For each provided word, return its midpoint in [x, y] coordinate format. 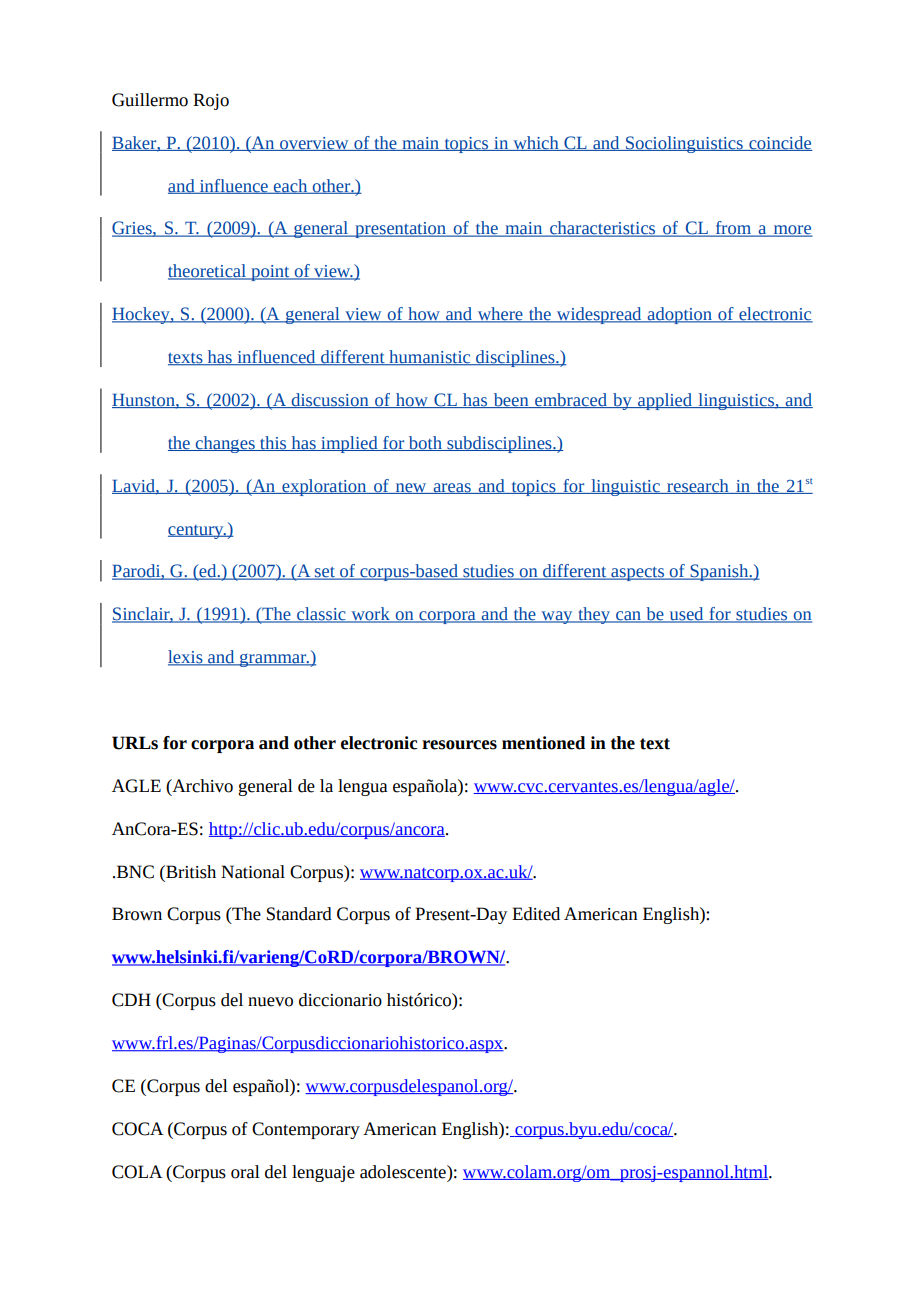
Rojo [211, 101]
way [557, 617]
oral [245, 1172]
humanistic [430, 358]
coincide [780, 143]
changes [225, 444]
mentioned [543, 743]
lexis [186, 658]
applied [665, 401]
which [536, 143]
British [190, 872]
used [686, 615]
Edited [536, 914]
